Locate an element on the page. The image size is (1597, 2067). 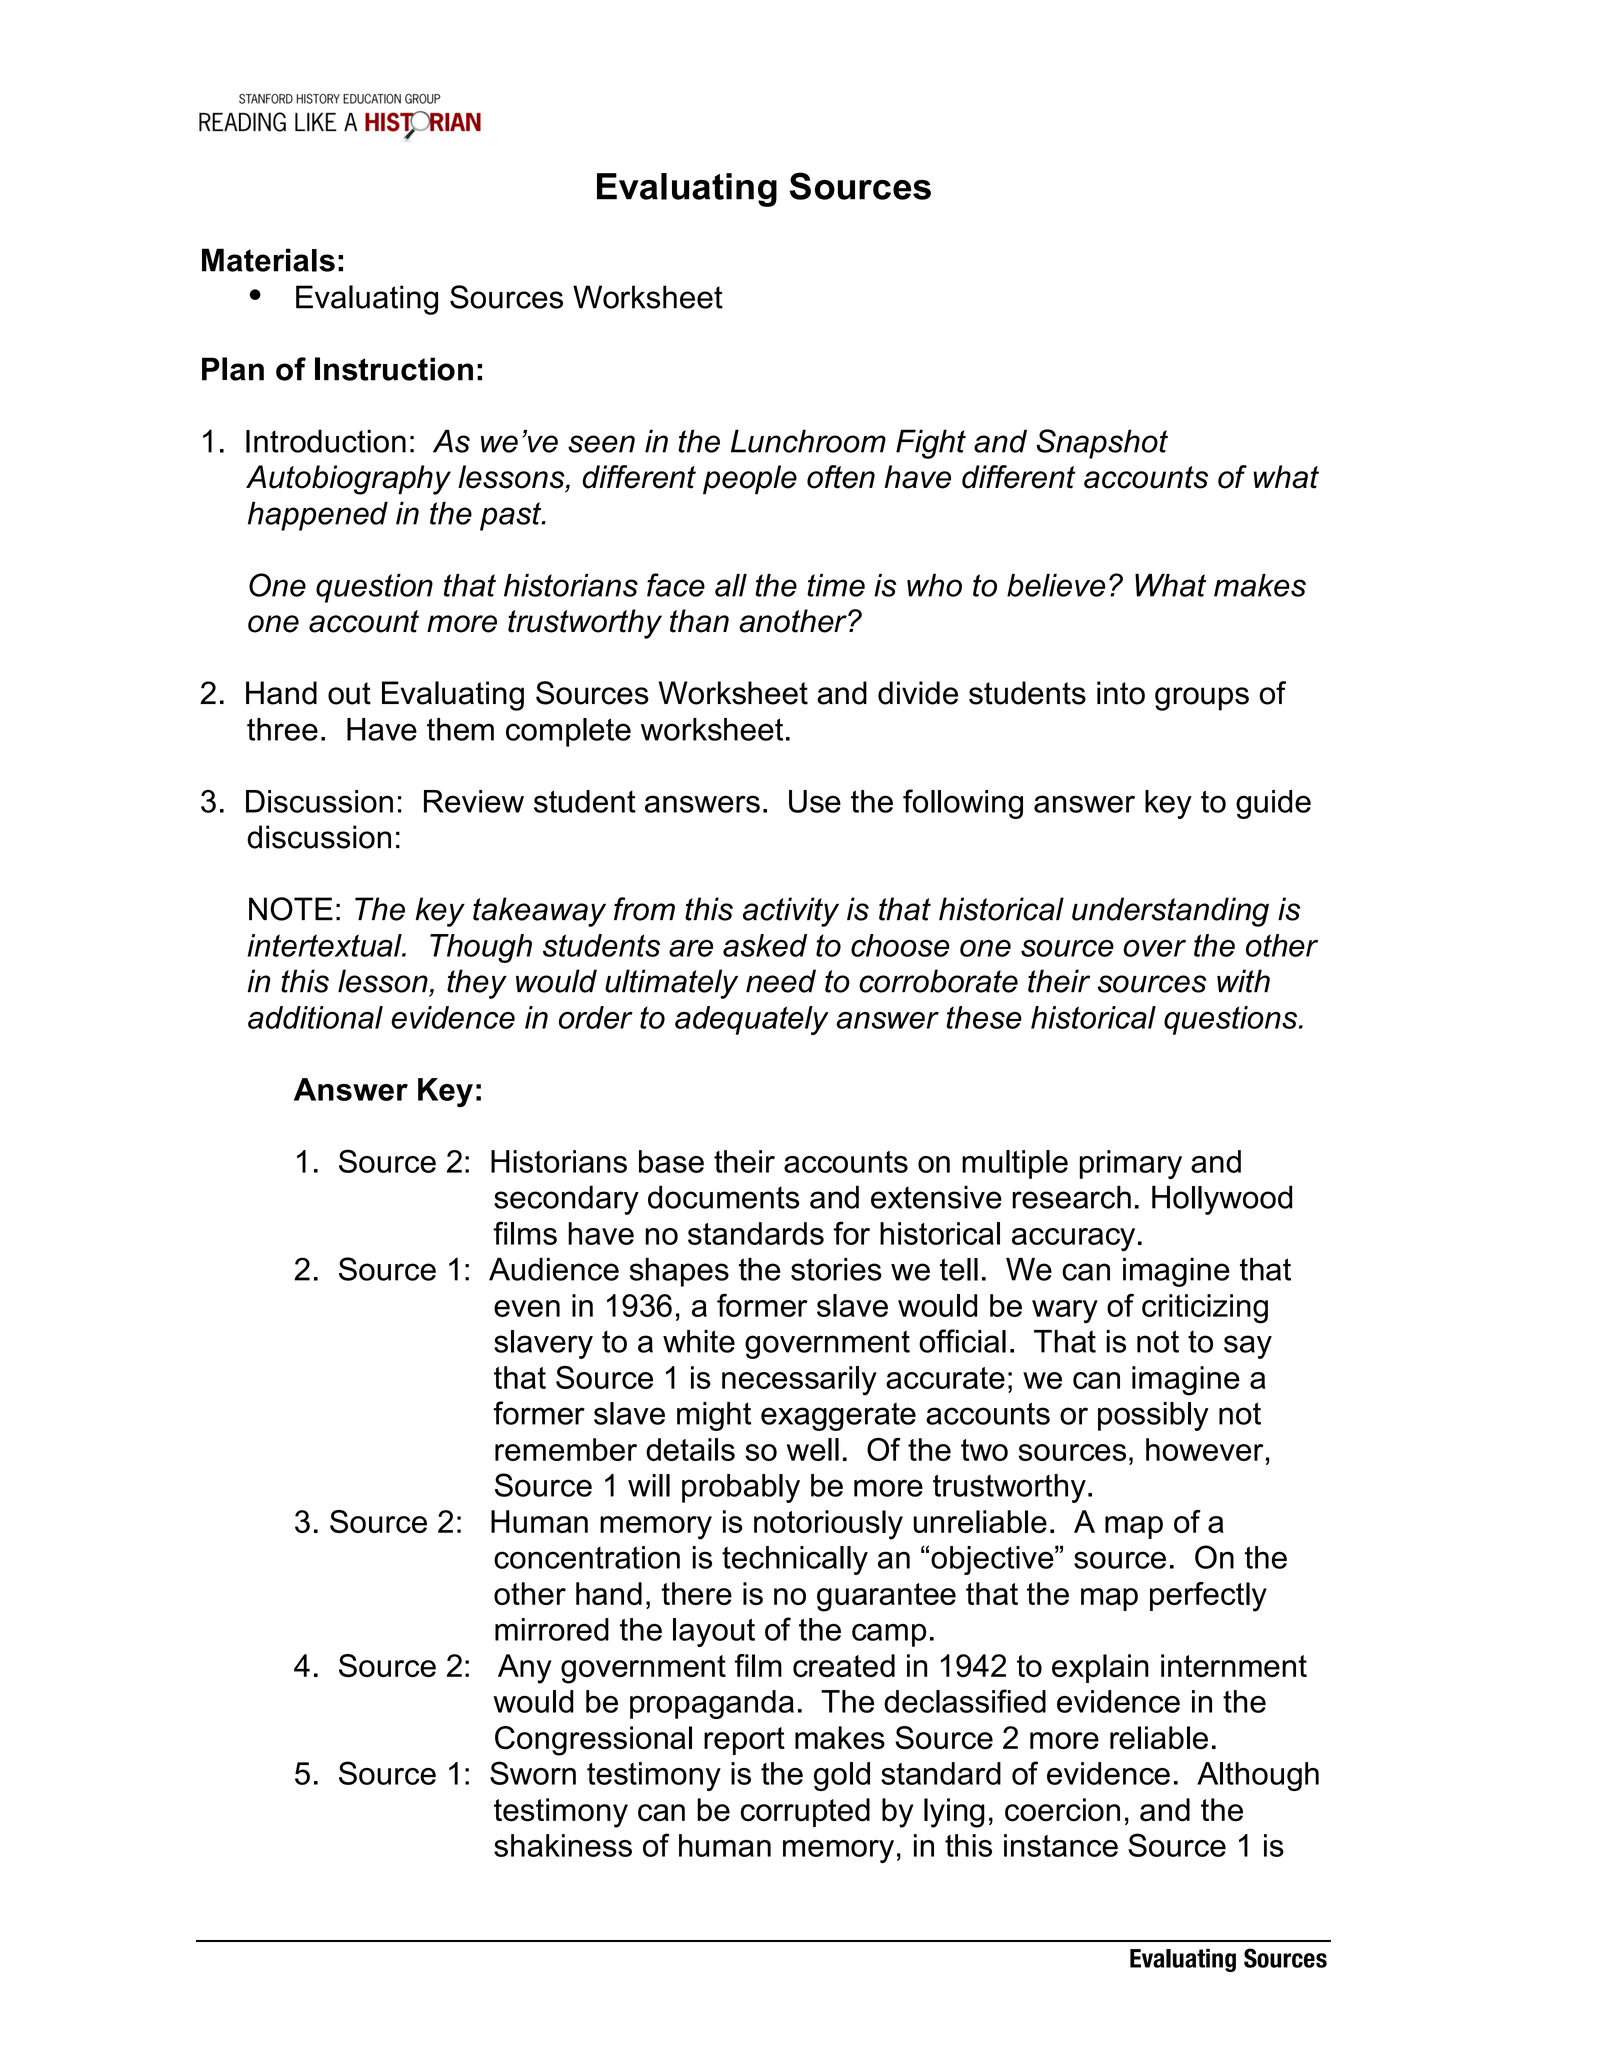
Instruction is located at coordinates (394, 369).
